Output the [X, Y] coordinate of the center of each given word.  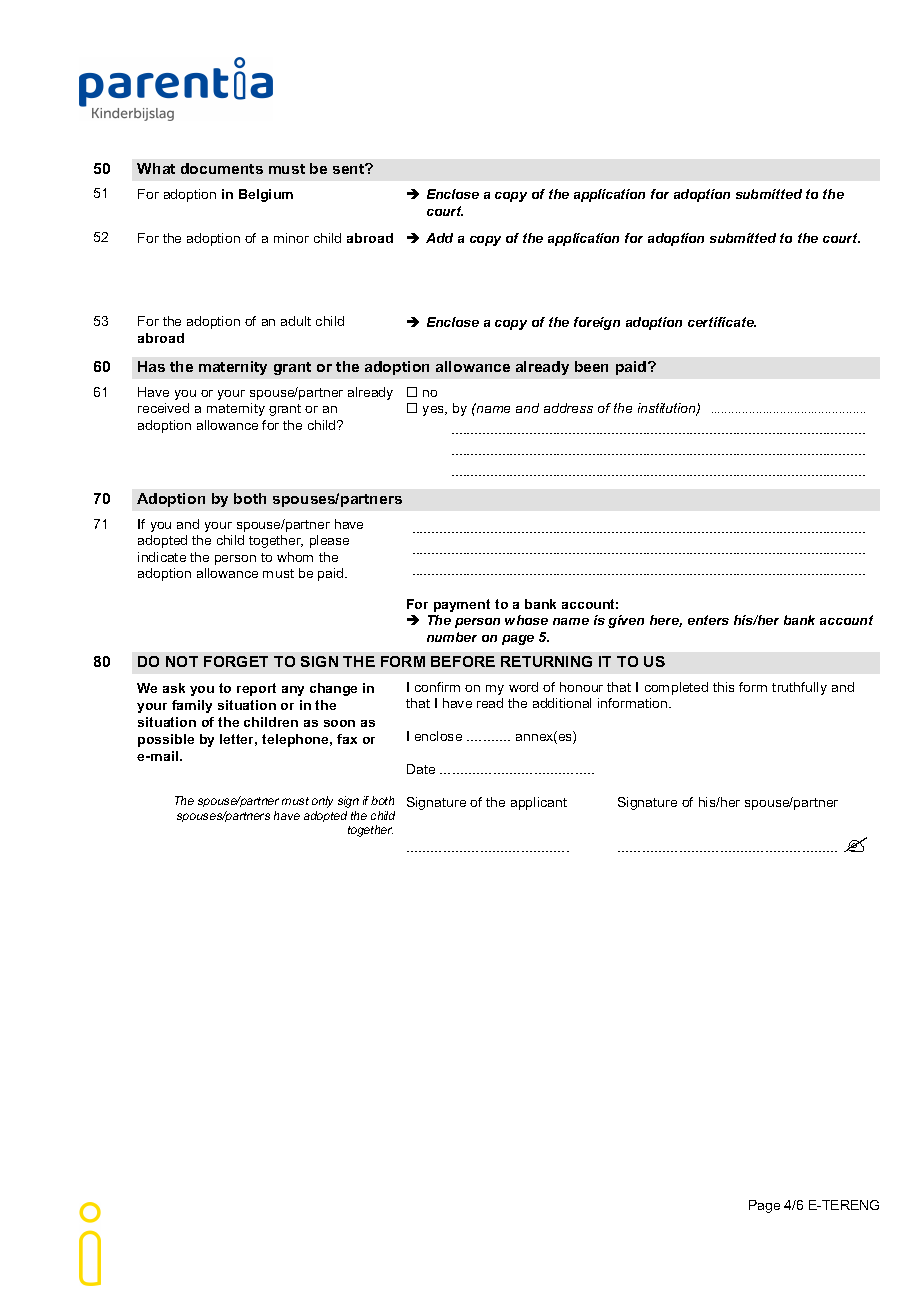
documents [222, 168]
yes [434, 411]
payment [462, 605]
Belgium [266, 195]
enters [708, 620]
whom [295, 557]
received [163, 408]
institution [668, 409]
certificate [722, 322]
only [322, 802]
